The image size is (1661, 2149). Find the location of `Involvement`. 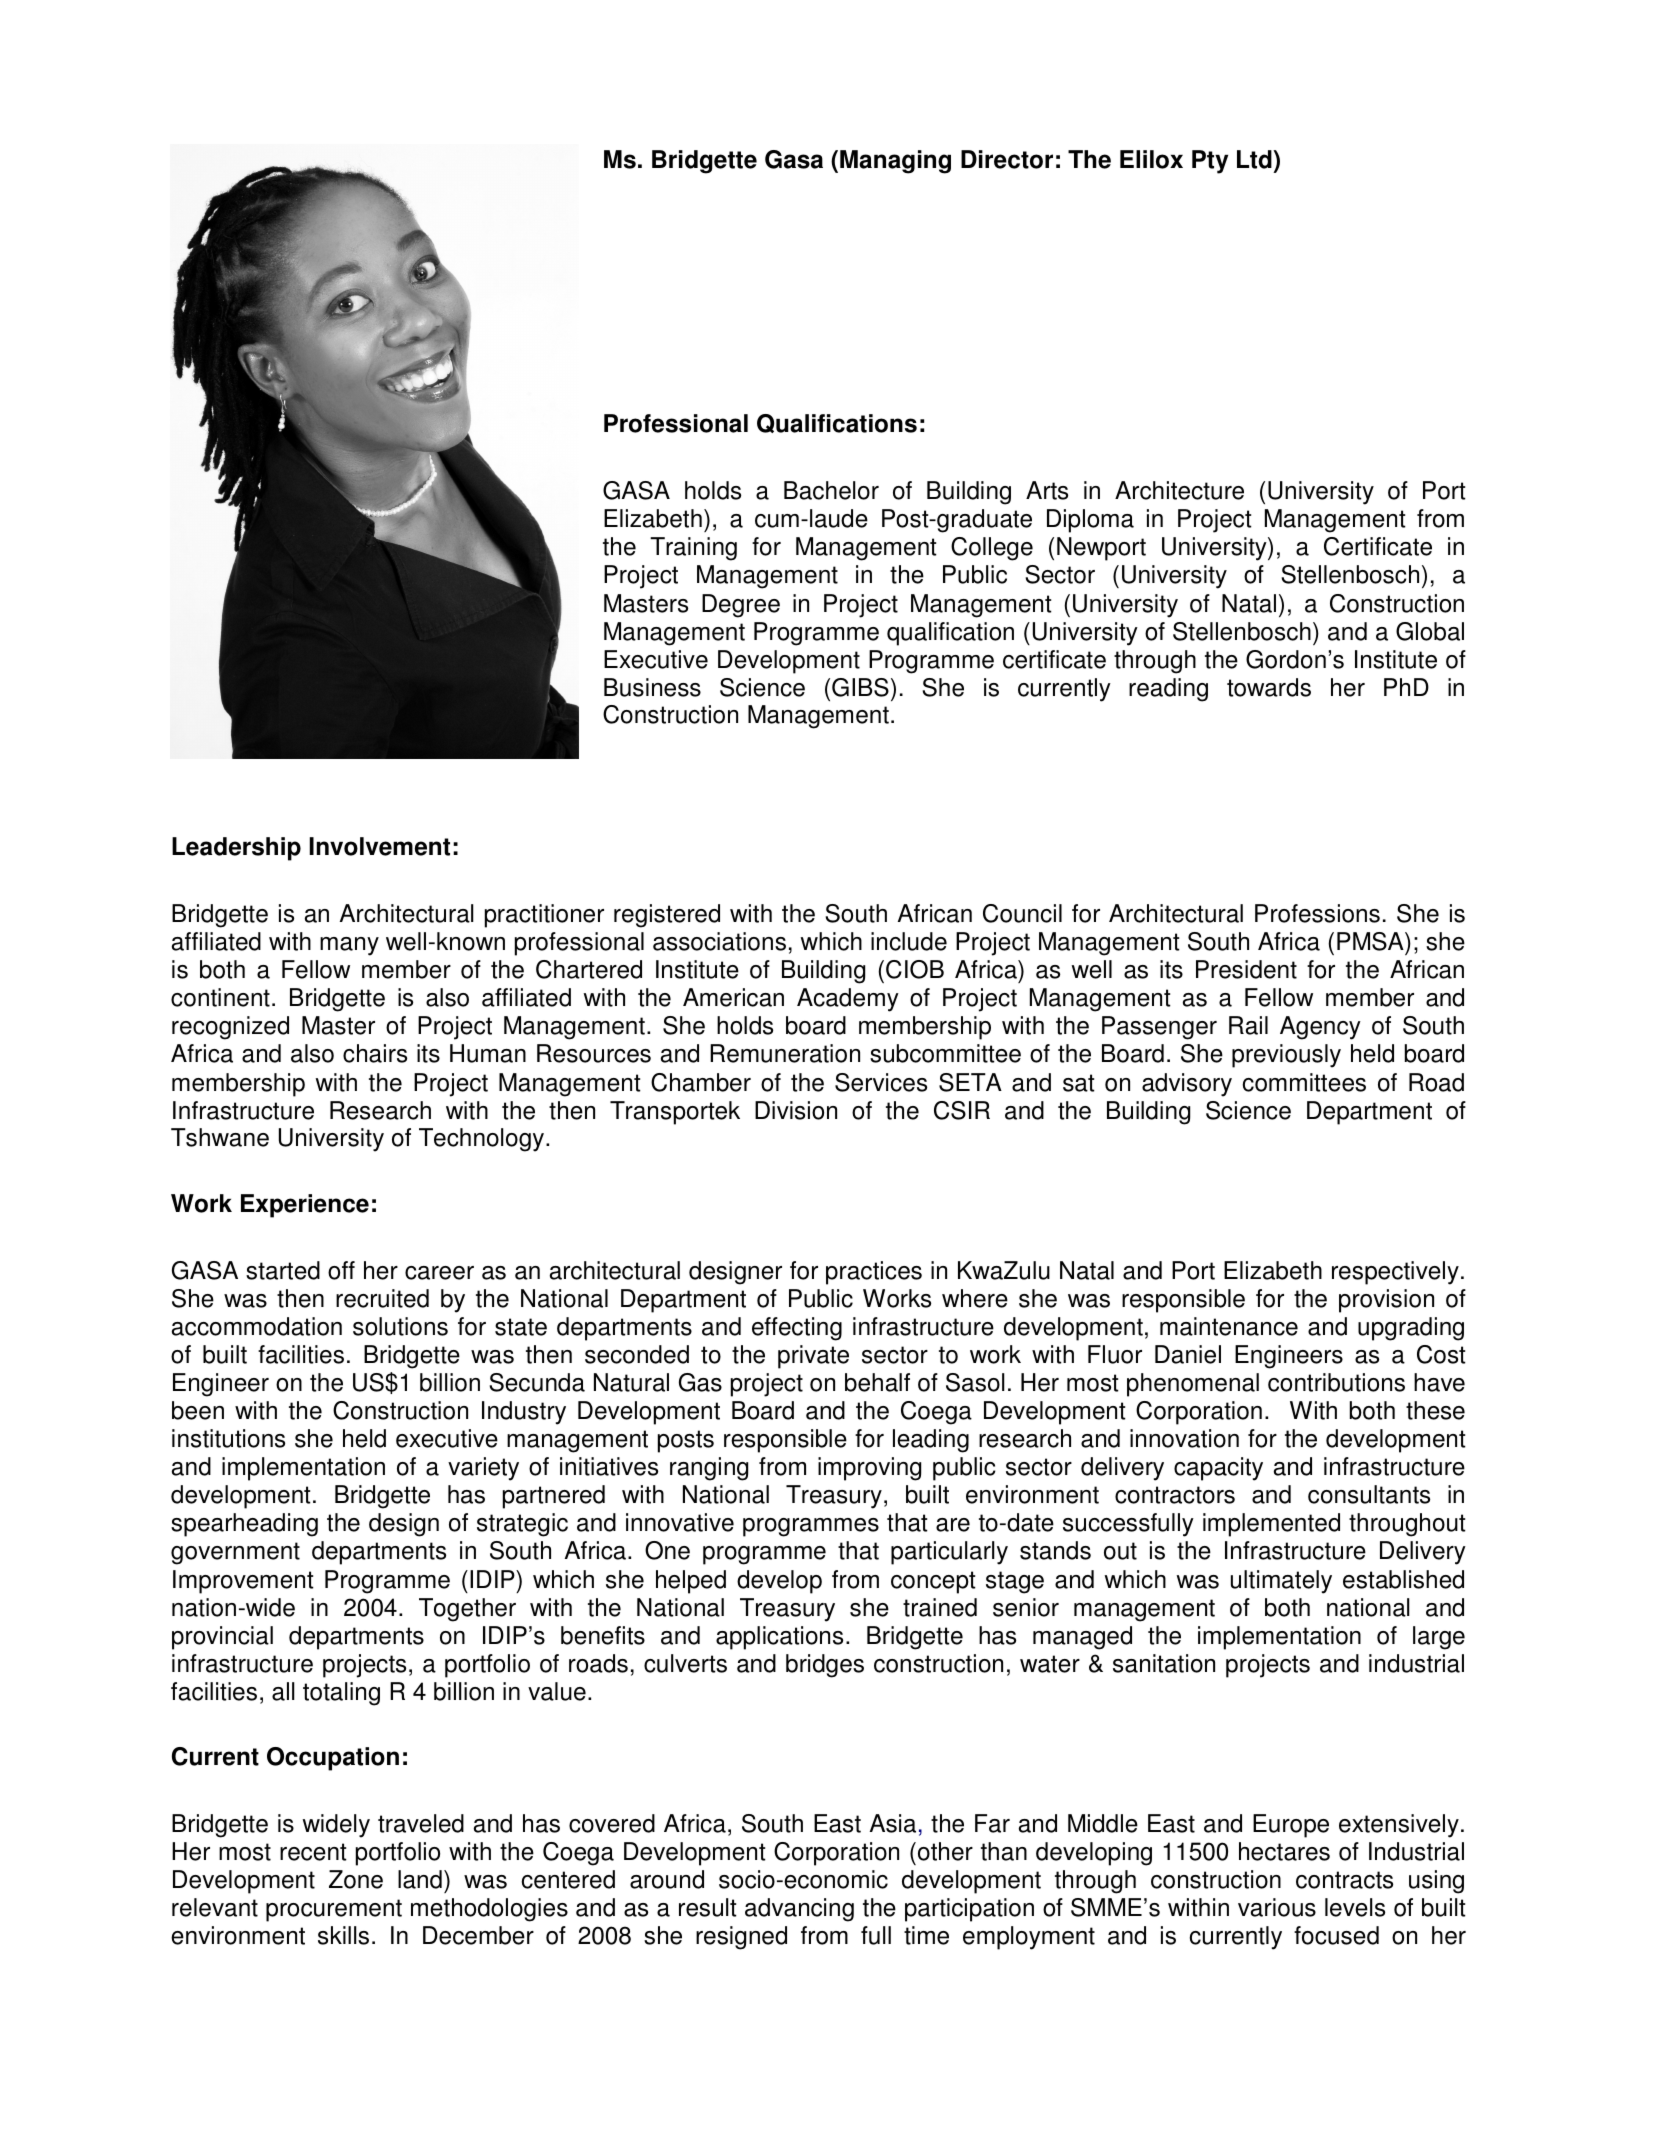

Involvement is located at coordinates (379, 846).
